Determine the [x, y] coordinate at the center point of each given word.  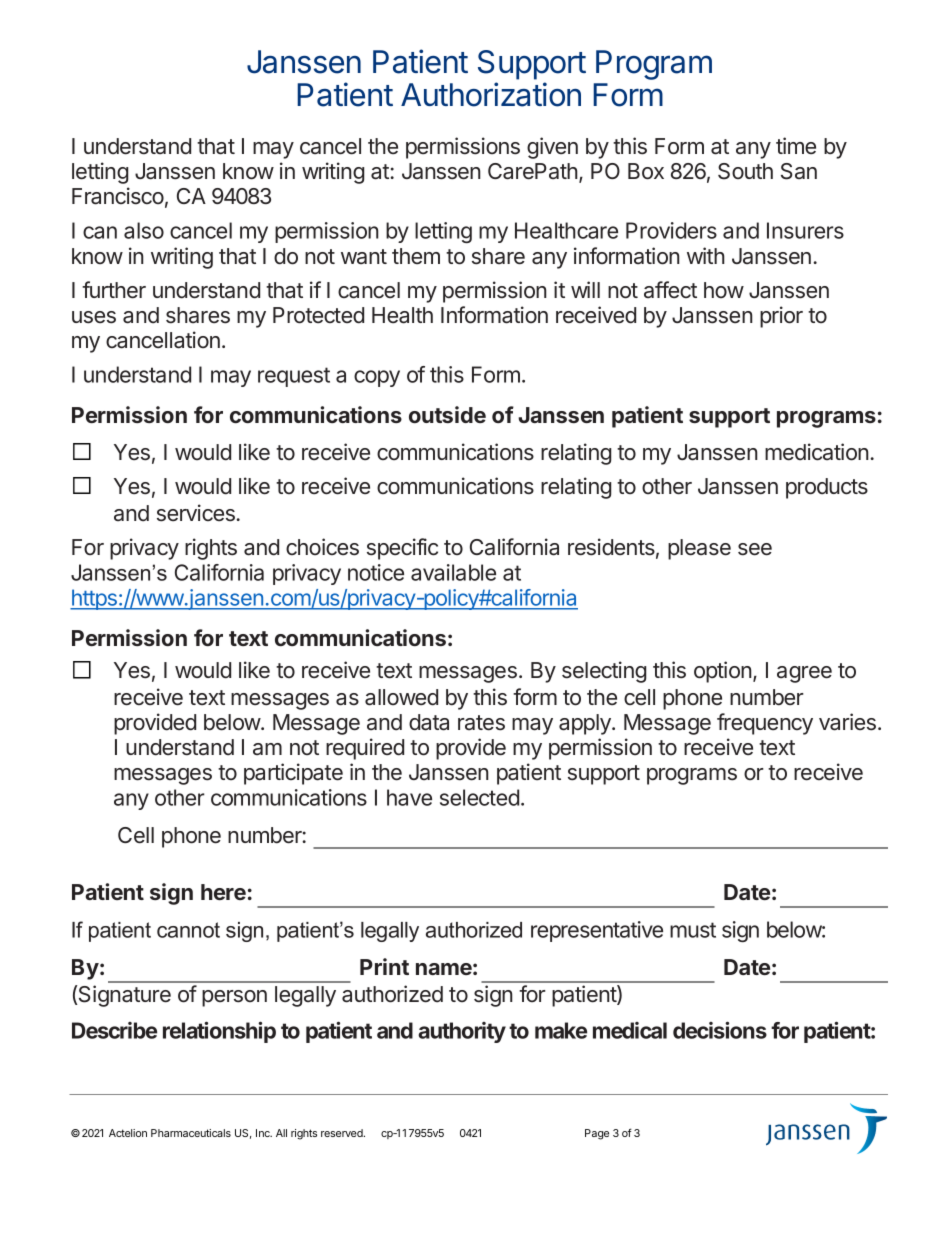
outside [447, 414]
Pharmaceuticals [191, 1133]
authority [462, 1032]
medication [817, 452]
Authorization [491, 94]
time [796, 145]
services [197, 513]
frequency [765, 724]
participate [293, 774]
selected [479, 797]
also [144, 230]
